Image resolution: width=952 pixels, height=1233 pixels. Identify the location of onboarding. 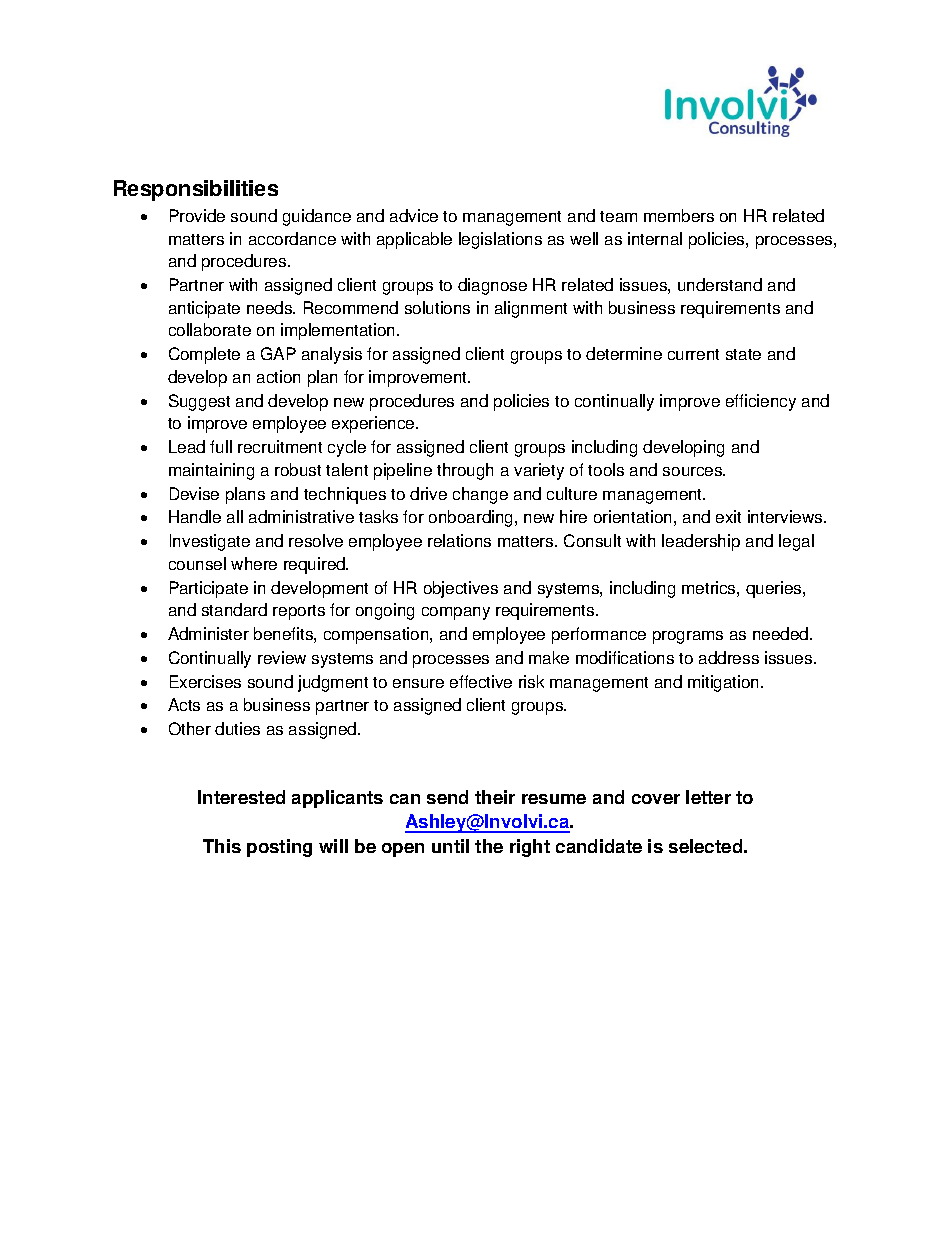
(472, 518).
